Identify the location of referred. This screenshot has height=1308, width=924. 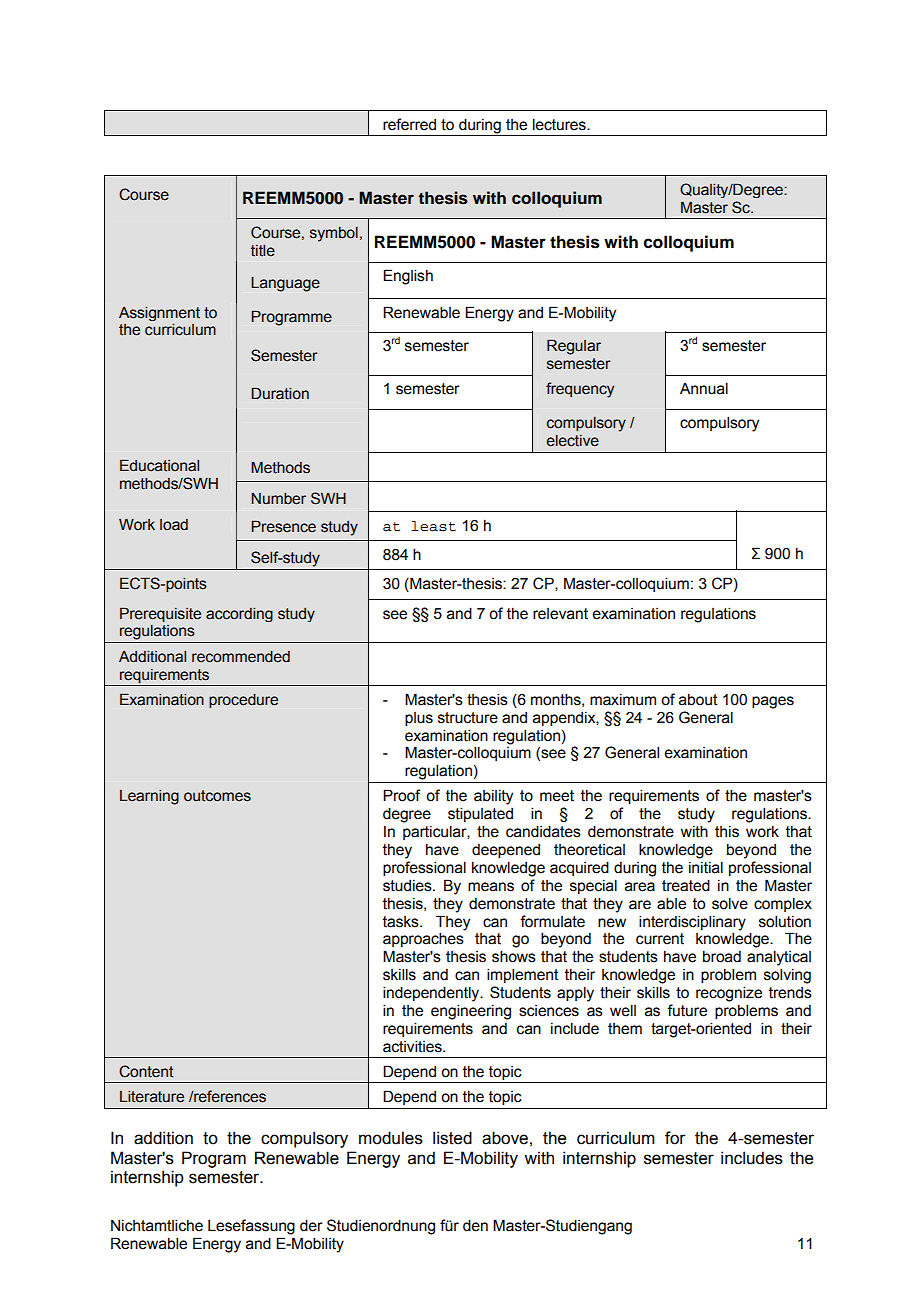
(409, 124).
